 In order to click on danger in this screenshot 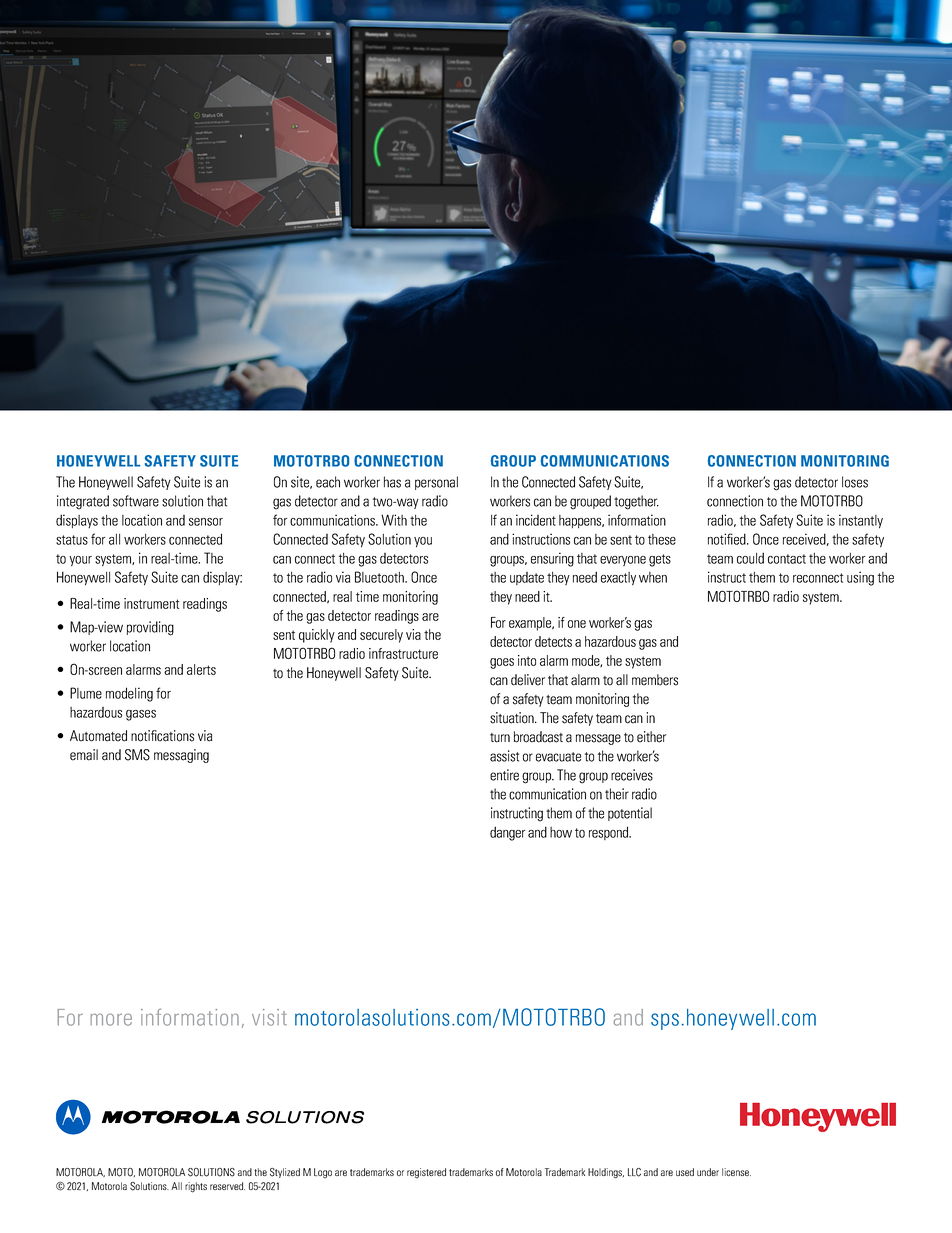, I will do `click(507, 833)`.
